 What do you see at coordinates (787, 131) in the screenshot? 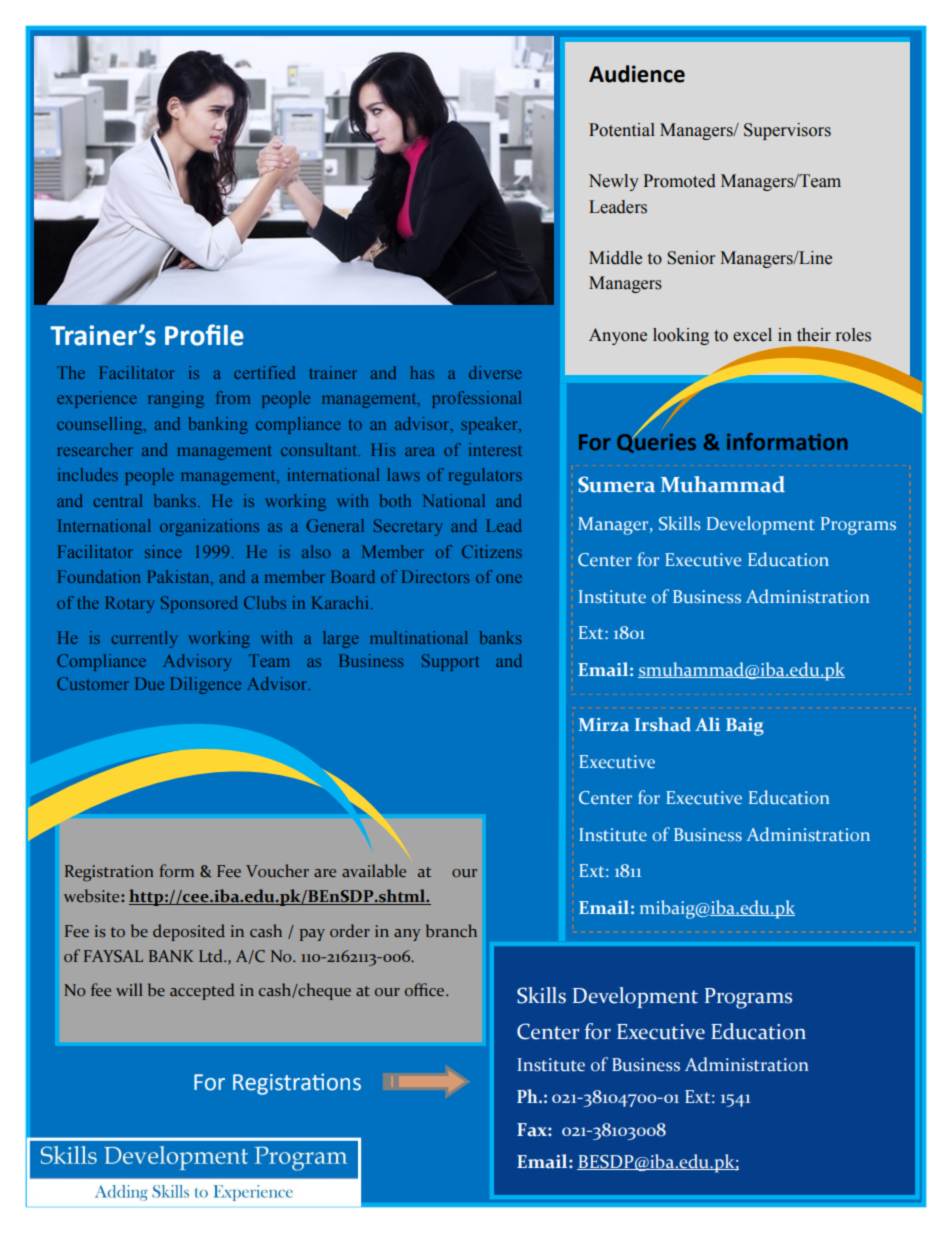
I see `Supervisors` at bounding box center [787, 131].
